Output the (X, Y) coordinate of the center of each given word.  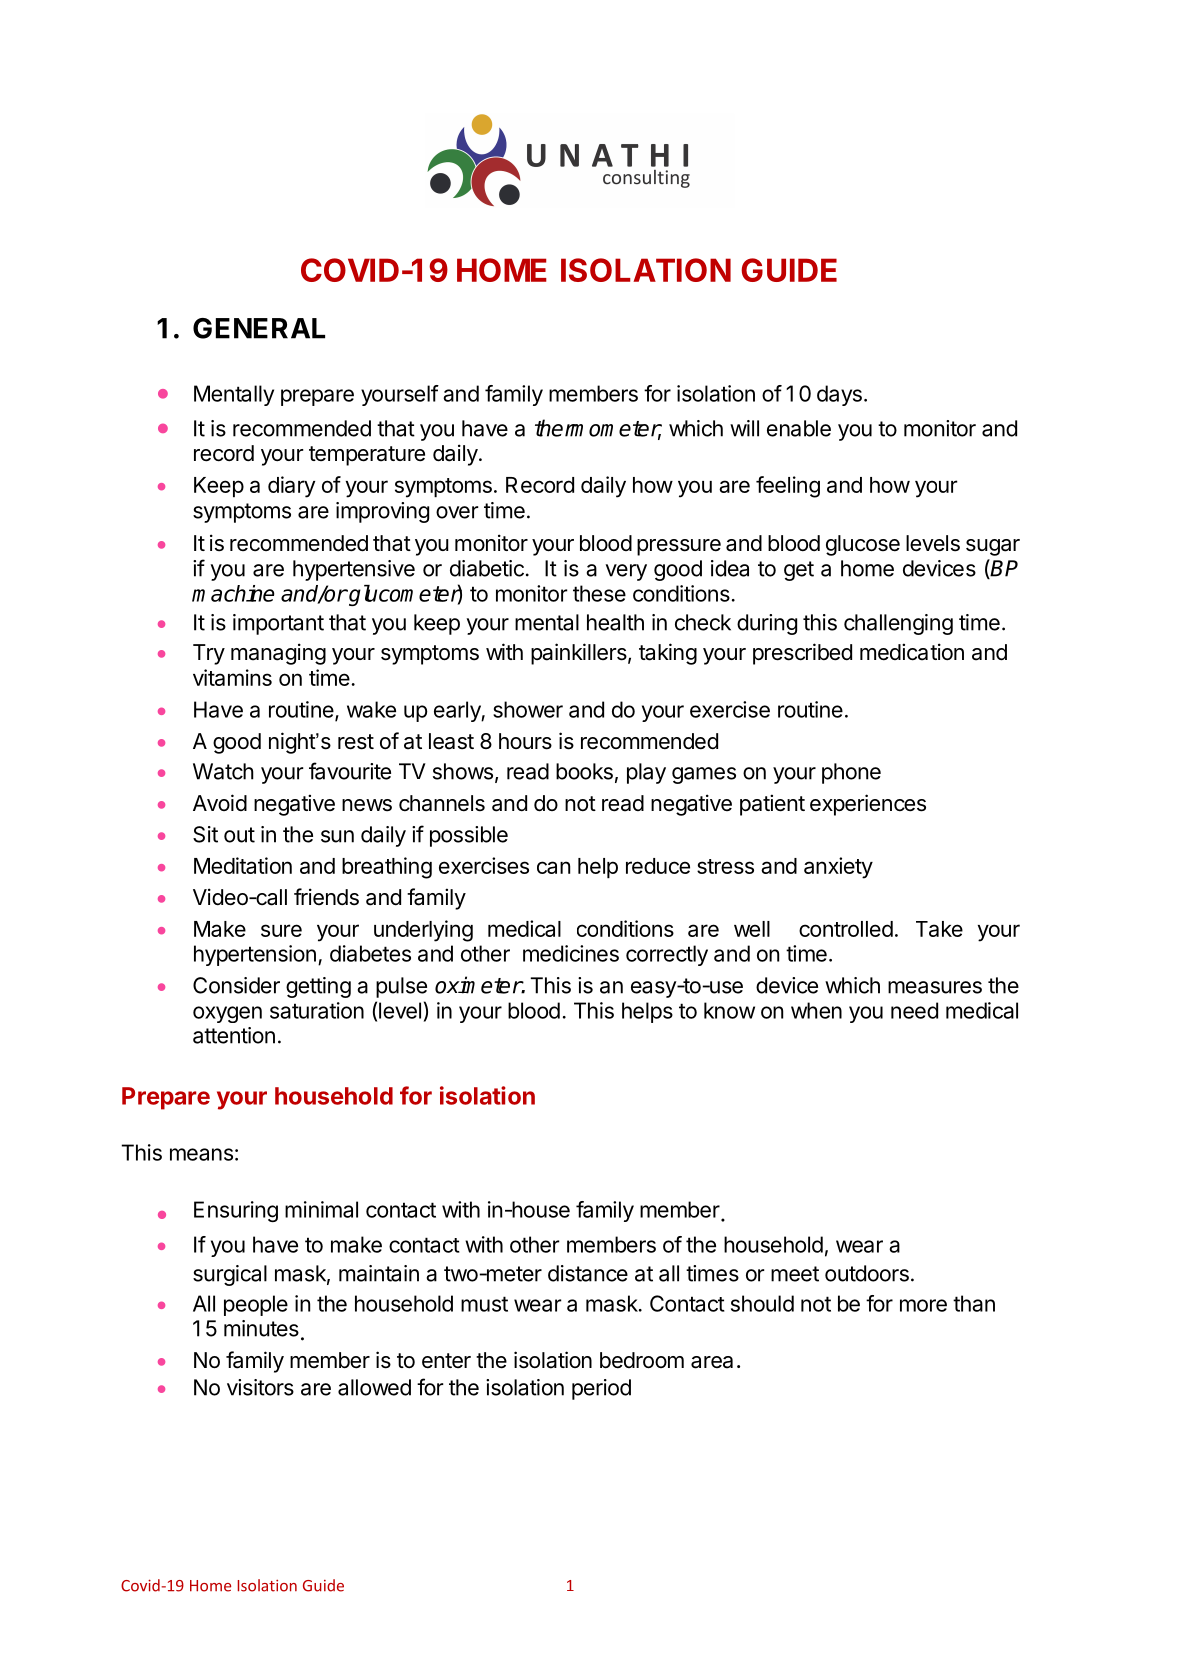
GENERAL (259, 328)
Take (939, 929)
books (584, 771)
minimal (321, 1209)
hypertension (255, 955)
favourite (350, 771)
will (744, 428)
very (626, 572)
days (839, 395)
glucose (863, 545)
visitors (260, 1387)
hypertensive (354, 570)
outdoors (867, 1273)
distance (588, 1273)
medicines (571, 953)
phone (851, 773)
